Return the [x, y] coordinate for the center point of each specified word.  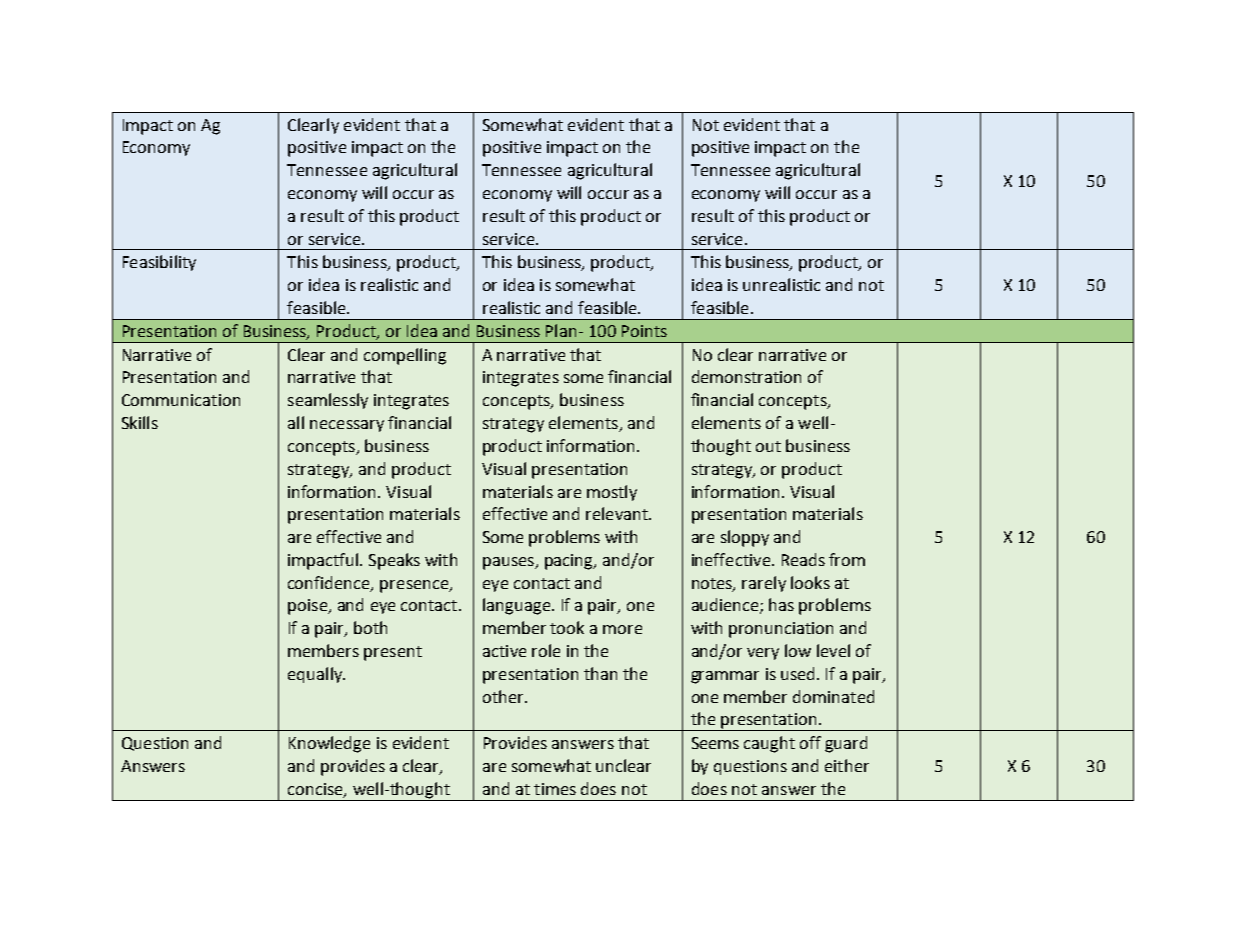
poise [309, 607]
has [781, 604]
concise [316, 790]
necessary [347, 426]
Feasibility [159, 263]
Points [644, 331]
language [518, 606]
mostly [612, 493]
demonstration [746, 376]
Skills [140, 422]
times [555, 789]
